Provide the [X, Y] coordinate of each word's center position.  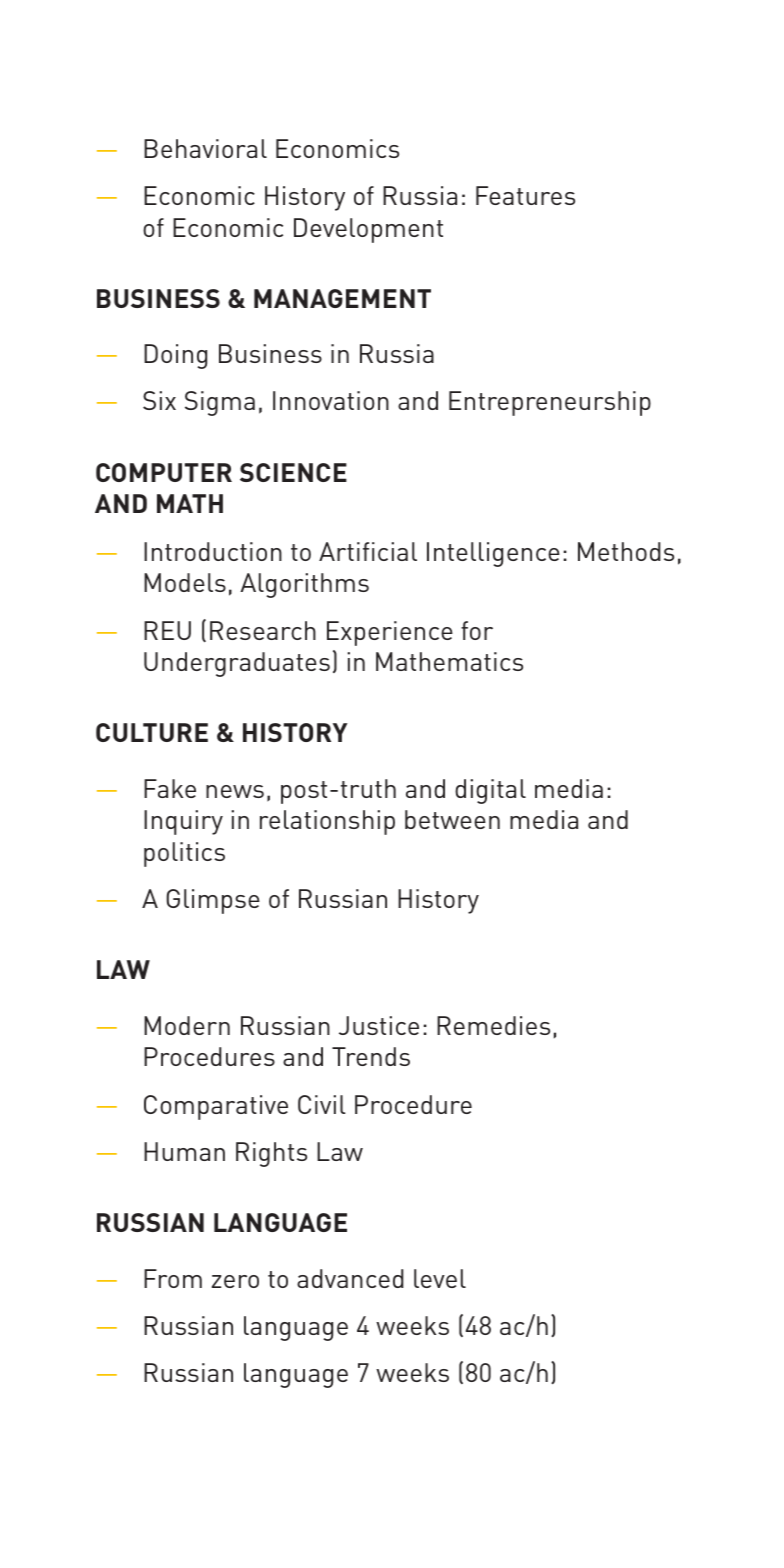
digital [490, 791]
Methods [626, 551]
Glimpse [213, 901]
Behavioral [205, 148]
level [440, 1278]
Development [368, 230]
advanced [350, 1278]
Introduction [213, 551]
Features [525, 195]
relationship [327, 822]
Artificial [368, 551]
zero [235, 1281]
